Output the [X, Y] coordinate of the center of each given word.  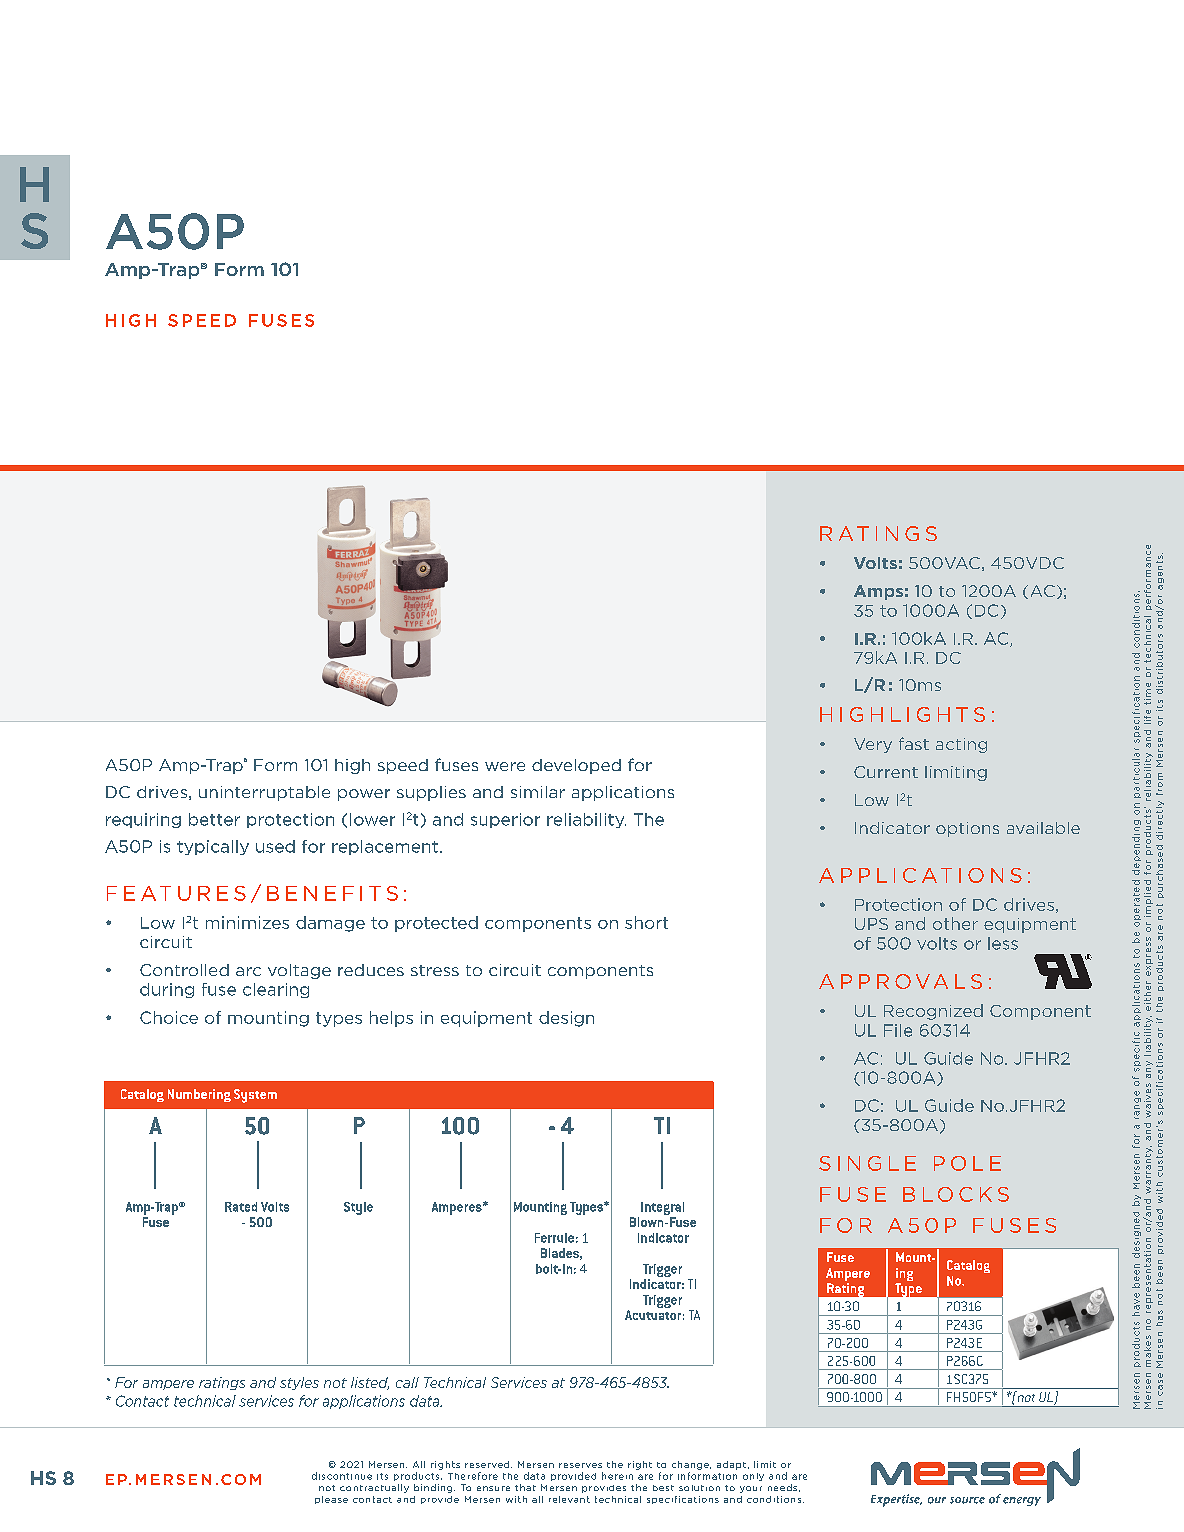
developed [576, 766]
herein [617, 1476]
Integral [662, 1210]
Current [886, 772]
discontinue [342, 1476]
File [898, 1030]
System [255, 1096]
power [364, 795]
